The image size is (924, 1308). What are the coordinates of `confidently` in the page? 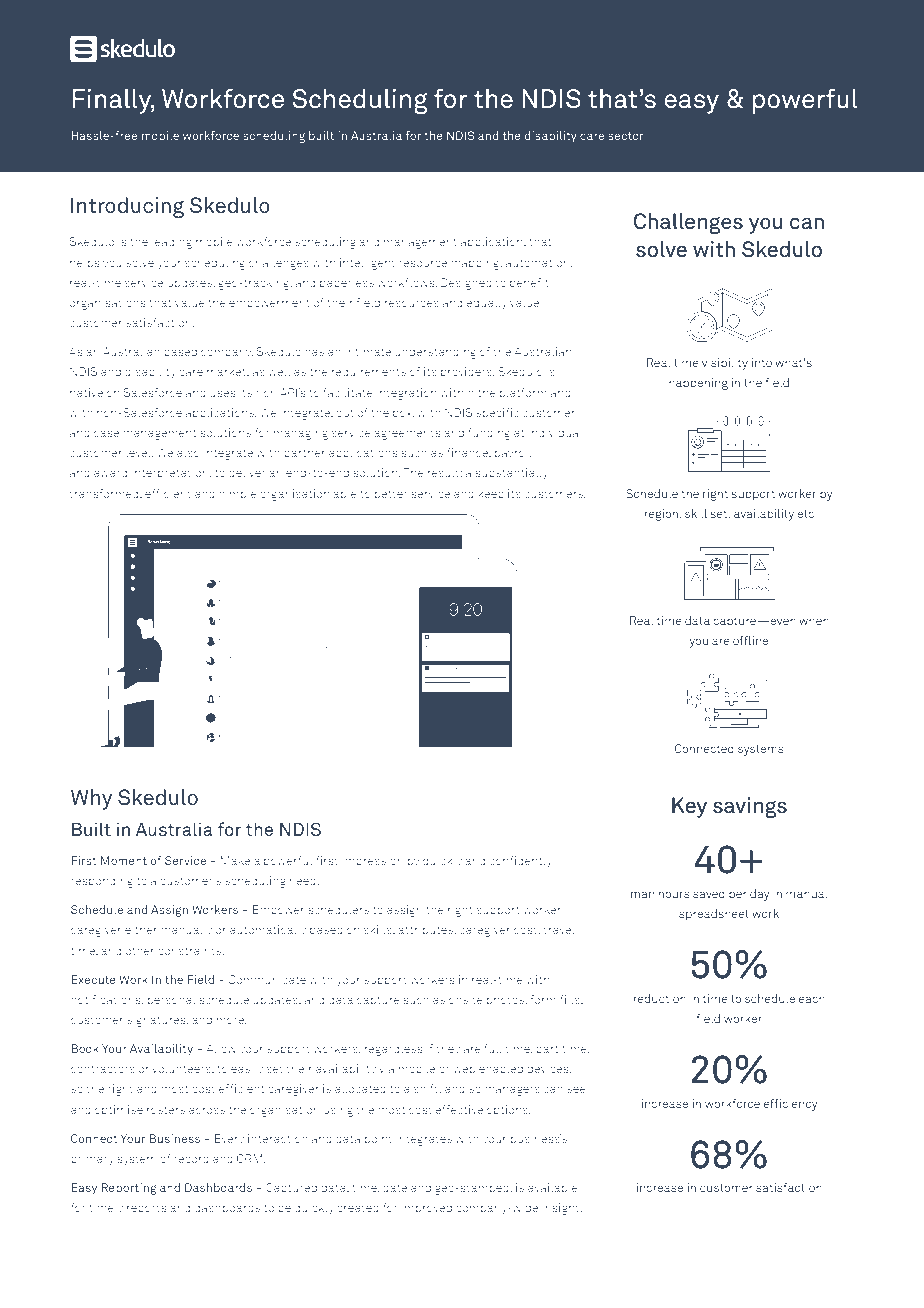 It's located at (520, 862).
